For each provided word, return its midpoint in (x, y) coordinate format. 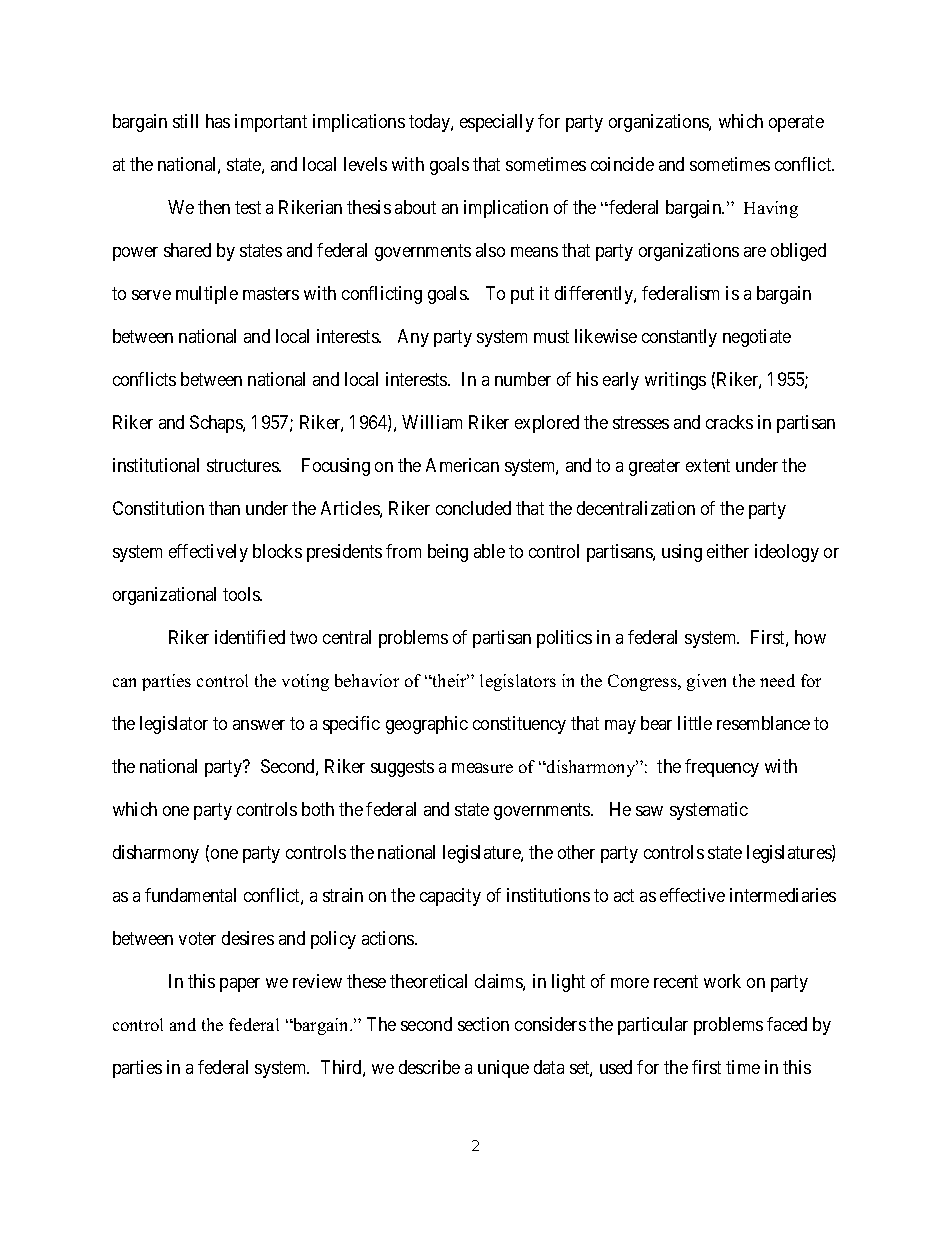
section (483, 1024)
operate (796, 124)
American (462, 465)
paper (240, 985)
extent (708, 465)
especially (497, 123)
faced (787, 1024)
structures (243, 465)
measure (482, 768)
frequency (722, 768)
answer (259, 725)
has (218, 121)
